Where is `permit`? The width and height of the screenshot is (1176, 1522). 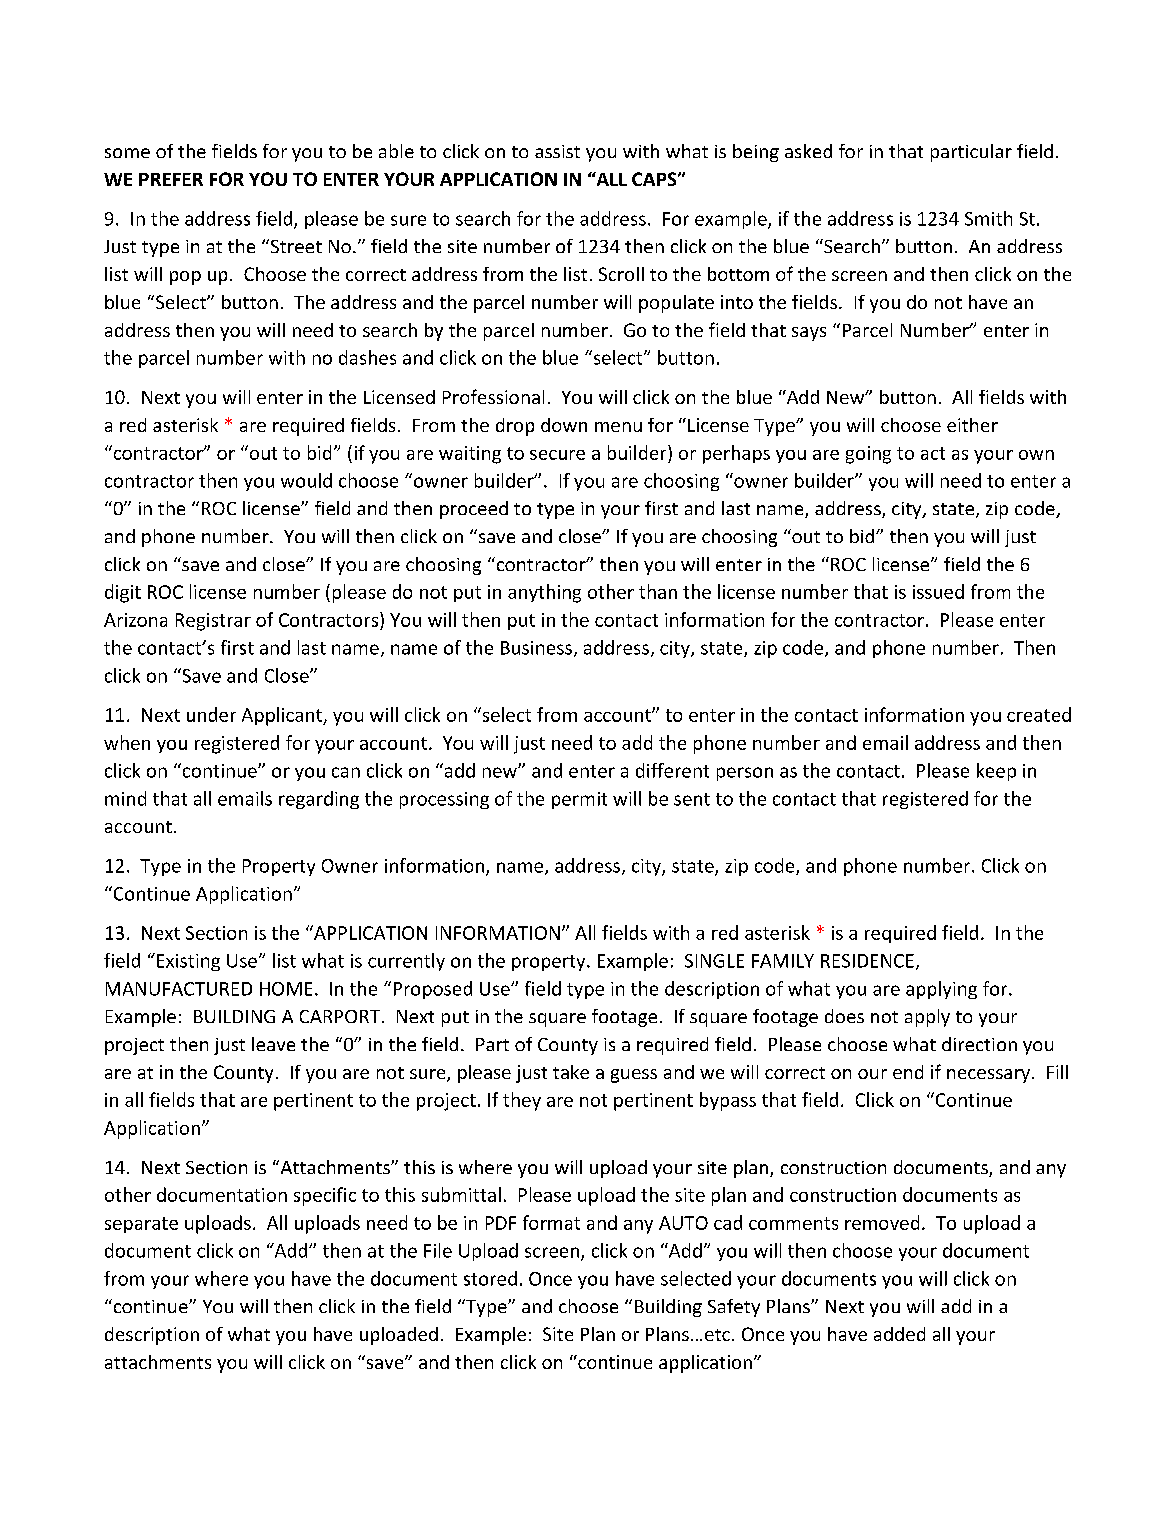 permit is located at coordinates (579, 800).
